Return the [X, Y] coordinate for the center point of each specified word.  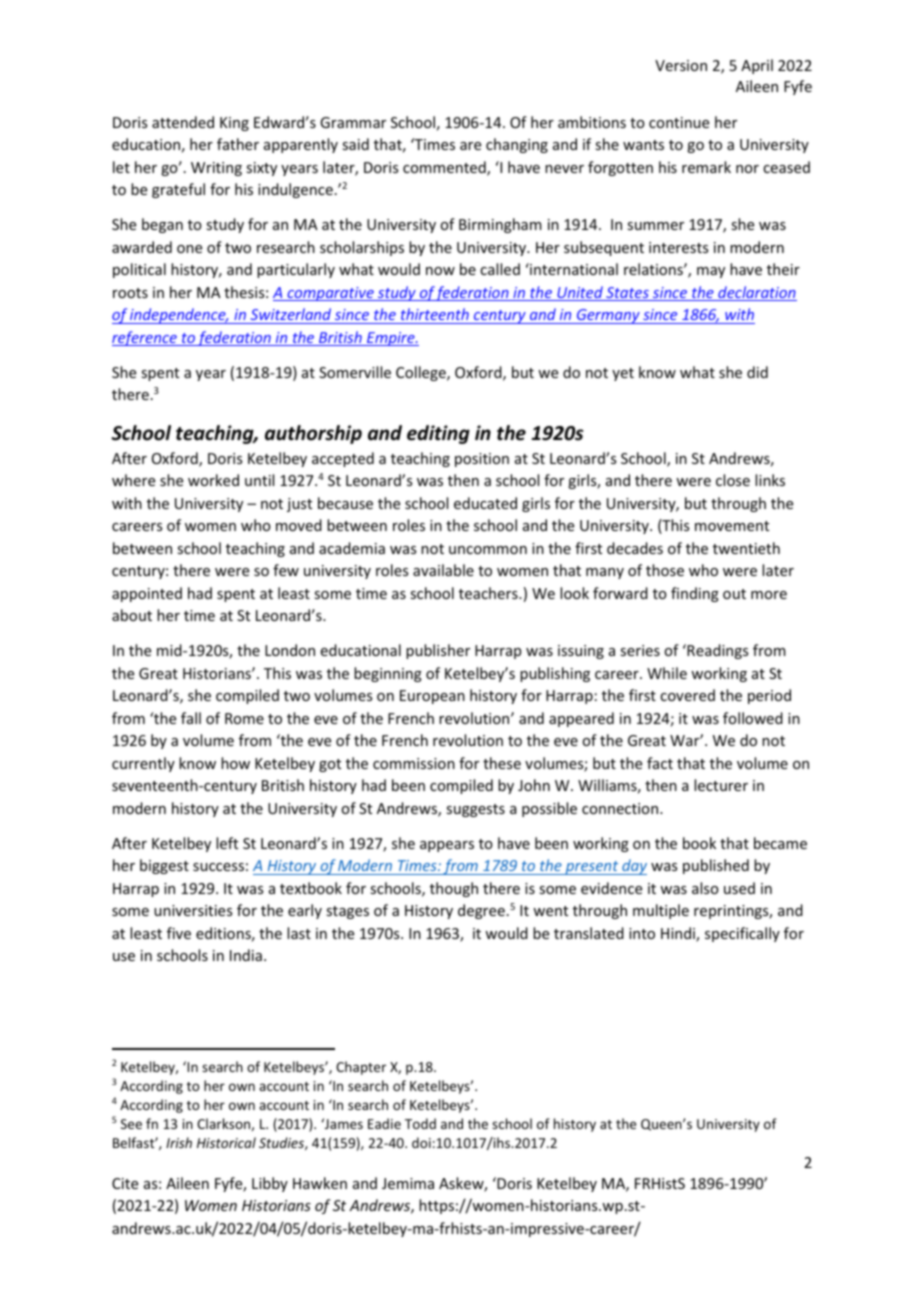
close [733, 480]
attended [183, 122]
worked [213, 480]
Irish [179, 1142]
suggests [475, 810]
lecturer [721, 785]
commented [445, 168]
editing [438, 434]
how [235, 763]
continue [679, 122]
